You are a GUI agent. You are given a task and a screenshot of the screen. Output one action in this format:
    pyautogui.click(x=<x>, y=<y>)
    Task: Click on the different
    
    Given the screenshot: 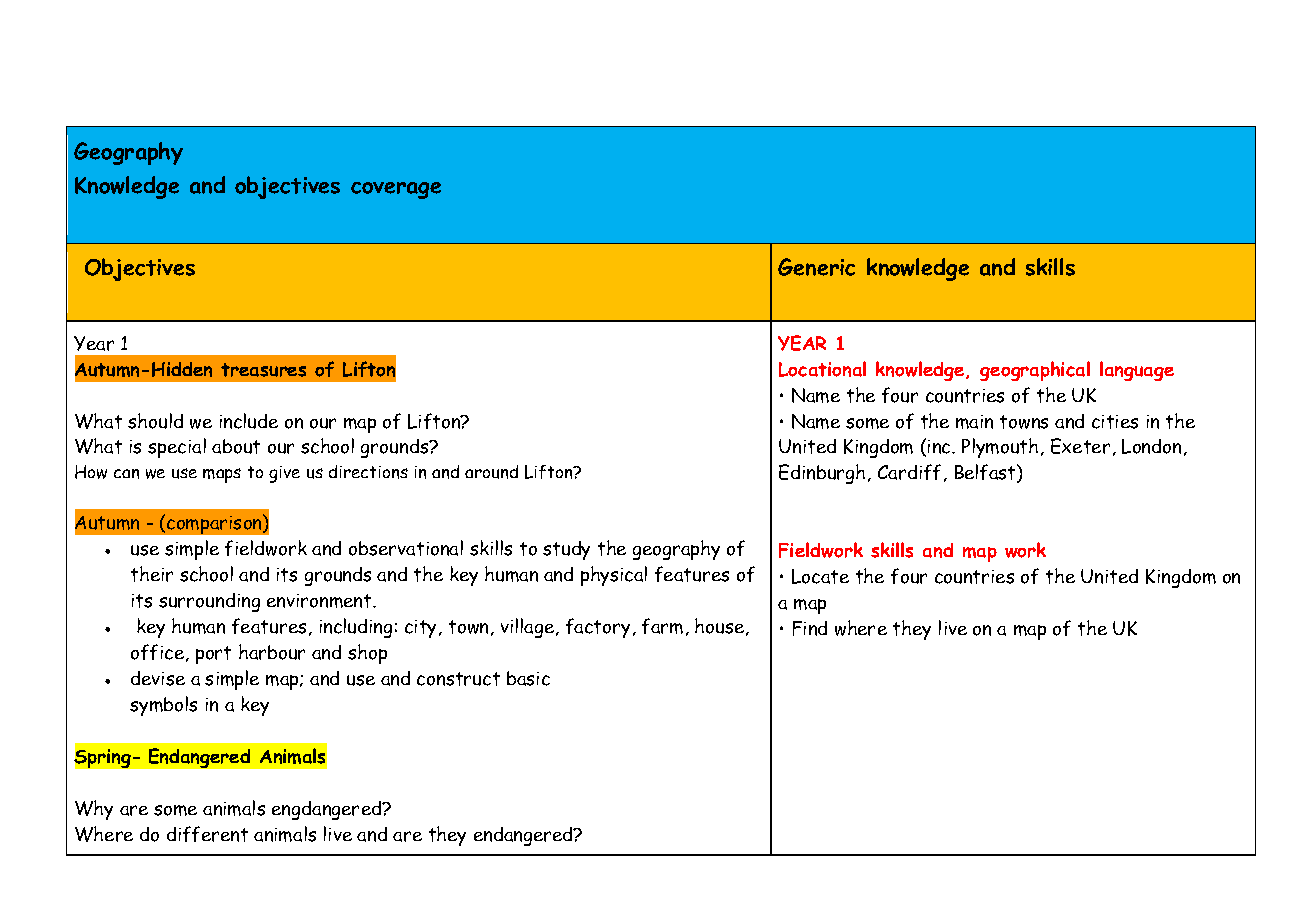 What is the action you would take?
    pyautogui.click(x=207, y=834)
